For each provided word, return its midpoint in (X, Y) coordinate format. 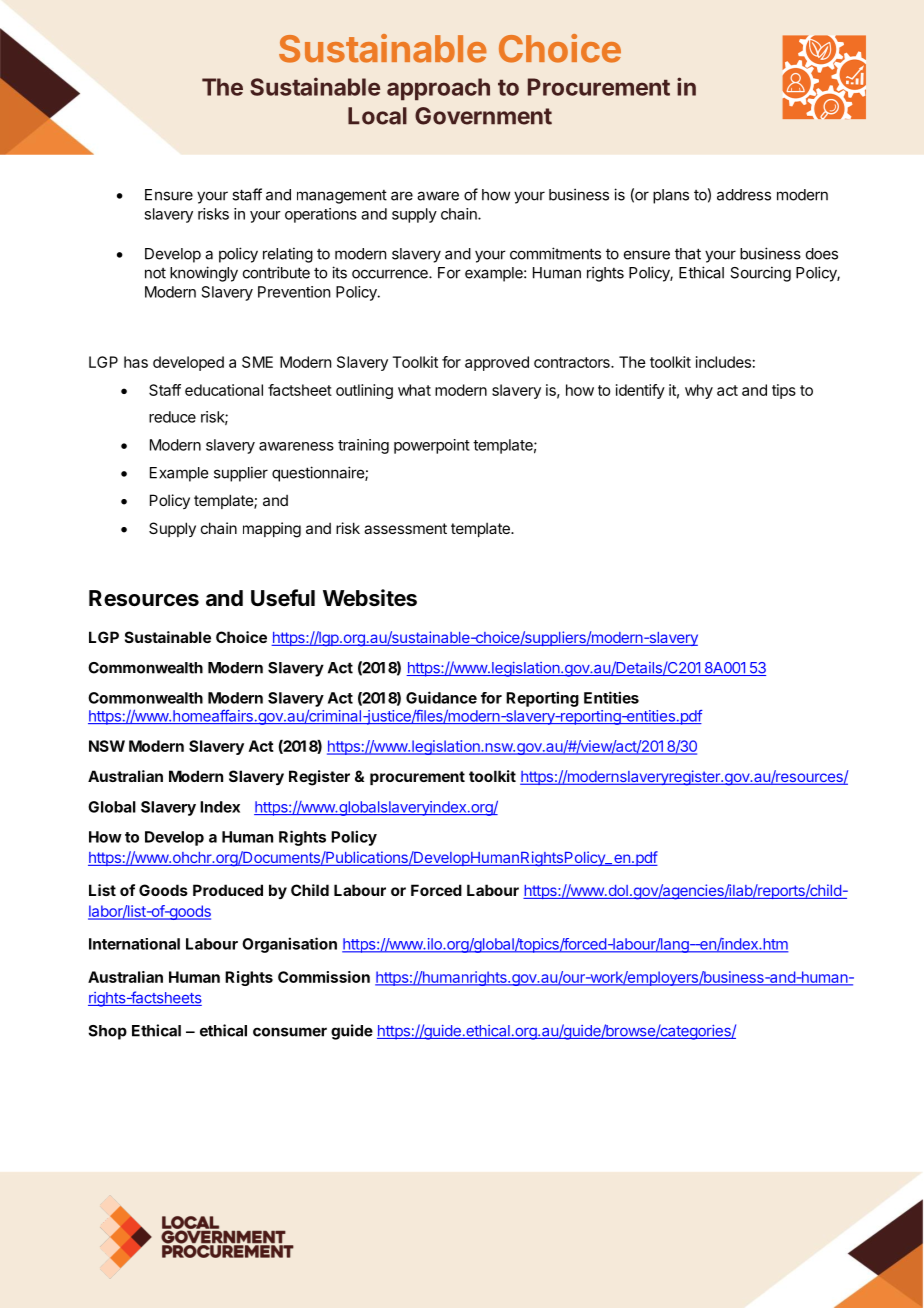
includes (723, 362)
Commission (324, 977)
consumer (290, 1032)
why (699, 391)
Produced (228, 890)
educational (224, 390)
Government (483, 116)
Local (377, 116)
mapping (272, 530)
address (744, 195)
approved (497, 363)
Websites (370, 598)
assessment (405, 528)
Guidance (441, 697)
